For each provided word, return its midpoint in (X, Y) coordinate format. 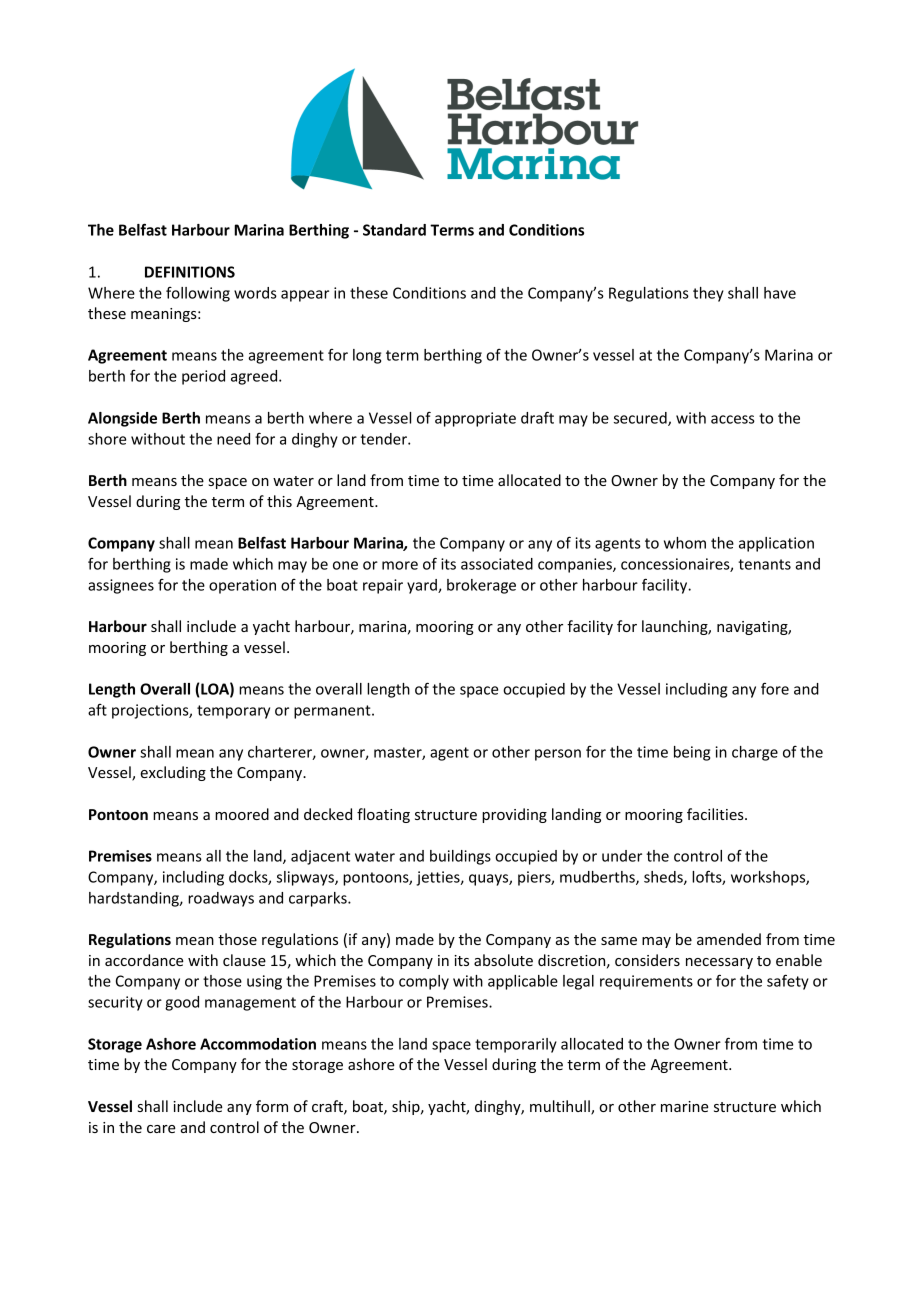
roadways (221, 899)
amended (729, 939)
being (692, 753)
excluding (173, 773)
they (708, 294)
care (161, 1129)
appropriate (475, 419)
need (233, 439)
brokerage (481, 586)
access (733, 419)
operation (242, 586)
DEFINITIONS (190, 272)
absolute (503, 960)
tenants (764, 564)
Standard (394, 230)
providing (514, 815)
